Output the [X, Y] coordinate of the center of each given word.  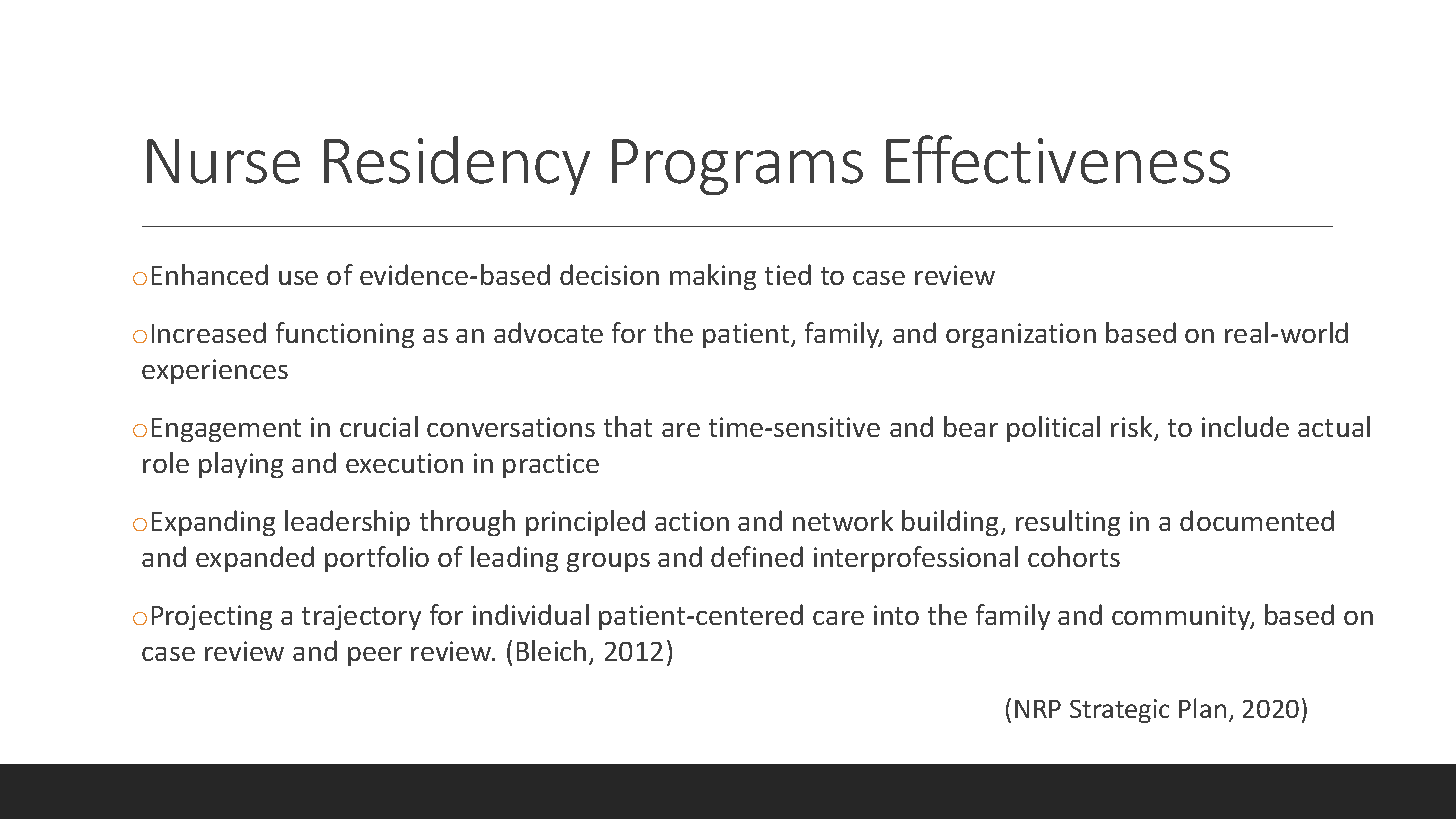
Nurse [223, 161]
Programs [737, 167]
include [1245, 426]
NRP [1038, 709]
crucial [379, 426]
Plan [1202, 708]
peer [375, 656]
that [628, 426]
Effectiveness [1058, 159]
